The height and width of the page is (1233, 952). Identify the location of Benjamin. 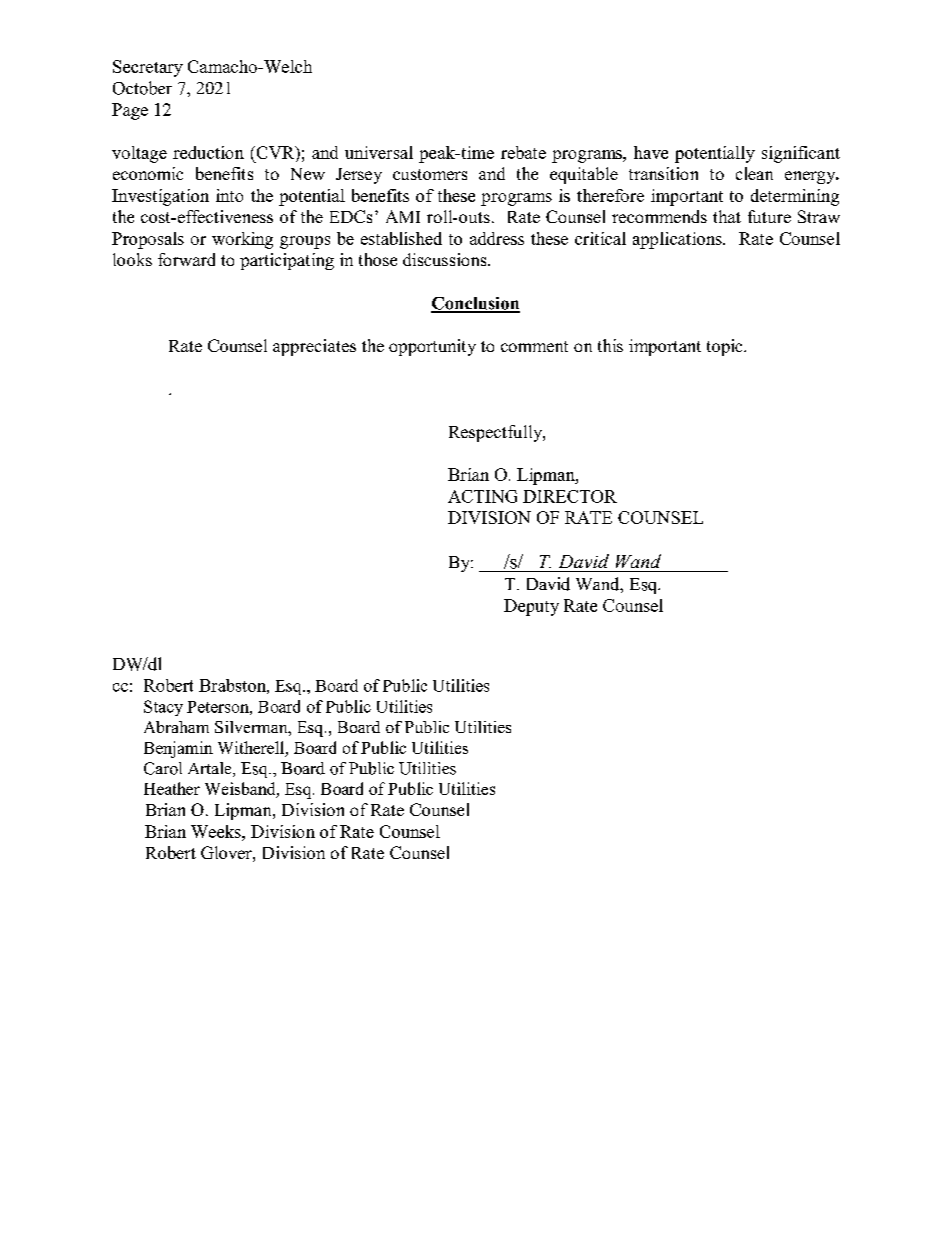
(178, 749).
